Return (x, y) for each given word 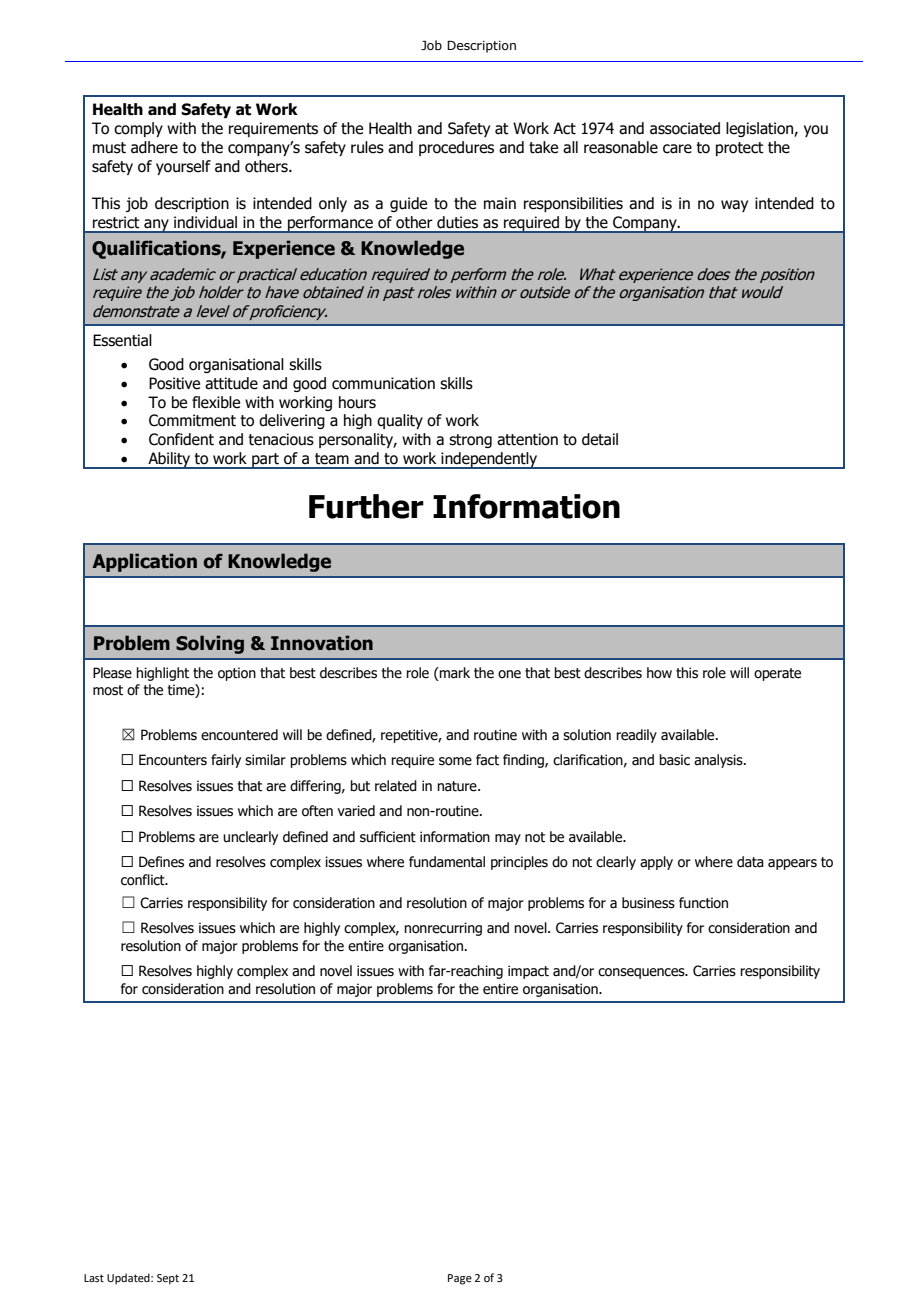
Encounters (173, 760)
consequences (642, 973)
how (659, 673)
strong (470, 441)
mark (454, 674)
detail (600, 439)
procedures (456, 148)
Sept (168, 1279)
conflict (144, 880)
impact (528, 972)
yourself (183, 167)
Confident (181, 439)
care (677, 149)
